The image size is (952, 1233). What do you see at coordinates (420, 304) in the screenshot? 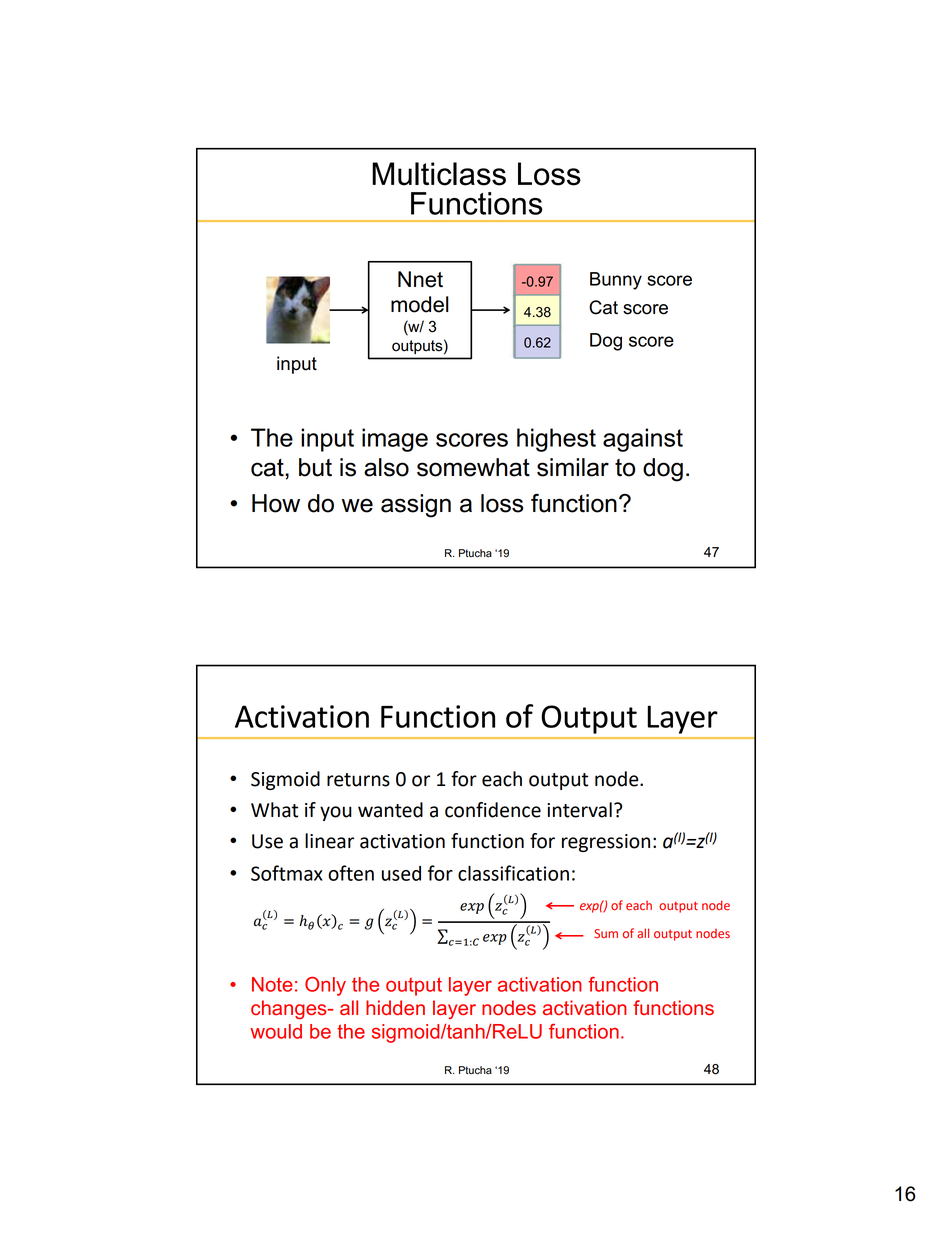
I see `model` at bounding box center [420, 304].
